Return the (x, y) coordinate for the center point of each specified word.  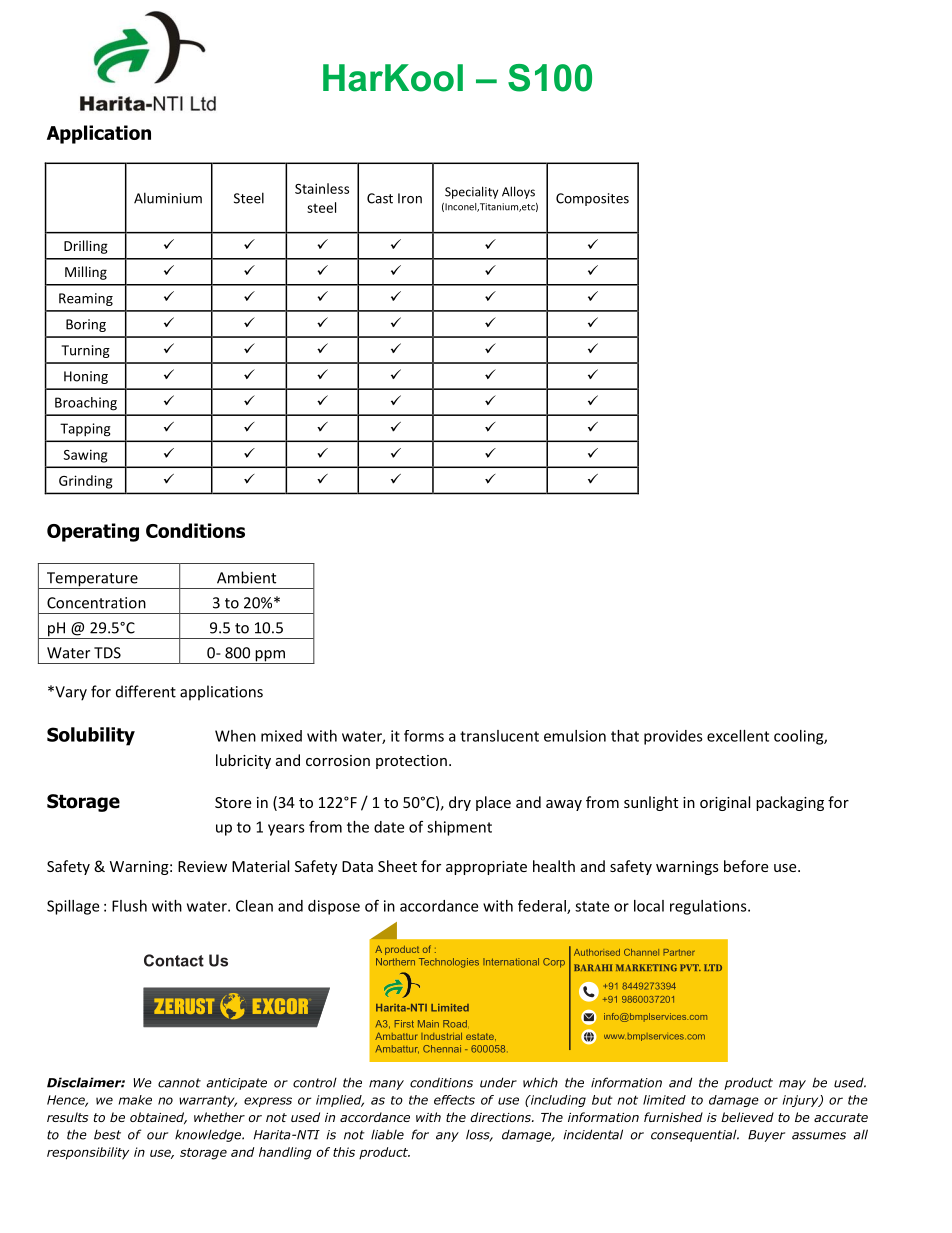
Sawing (86, 456)
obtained (158, 1118)
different (146, 691)
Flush (129, 906)
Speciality (471, 192)
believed (747, 1117)
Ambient (246, 577)
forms (424, 736)
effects (454, 1100)
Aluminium (168, 198)
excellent (738, 736)
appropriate (486, 868)
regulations (709, 907)
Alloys (518, 192)
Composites (592, 199)
